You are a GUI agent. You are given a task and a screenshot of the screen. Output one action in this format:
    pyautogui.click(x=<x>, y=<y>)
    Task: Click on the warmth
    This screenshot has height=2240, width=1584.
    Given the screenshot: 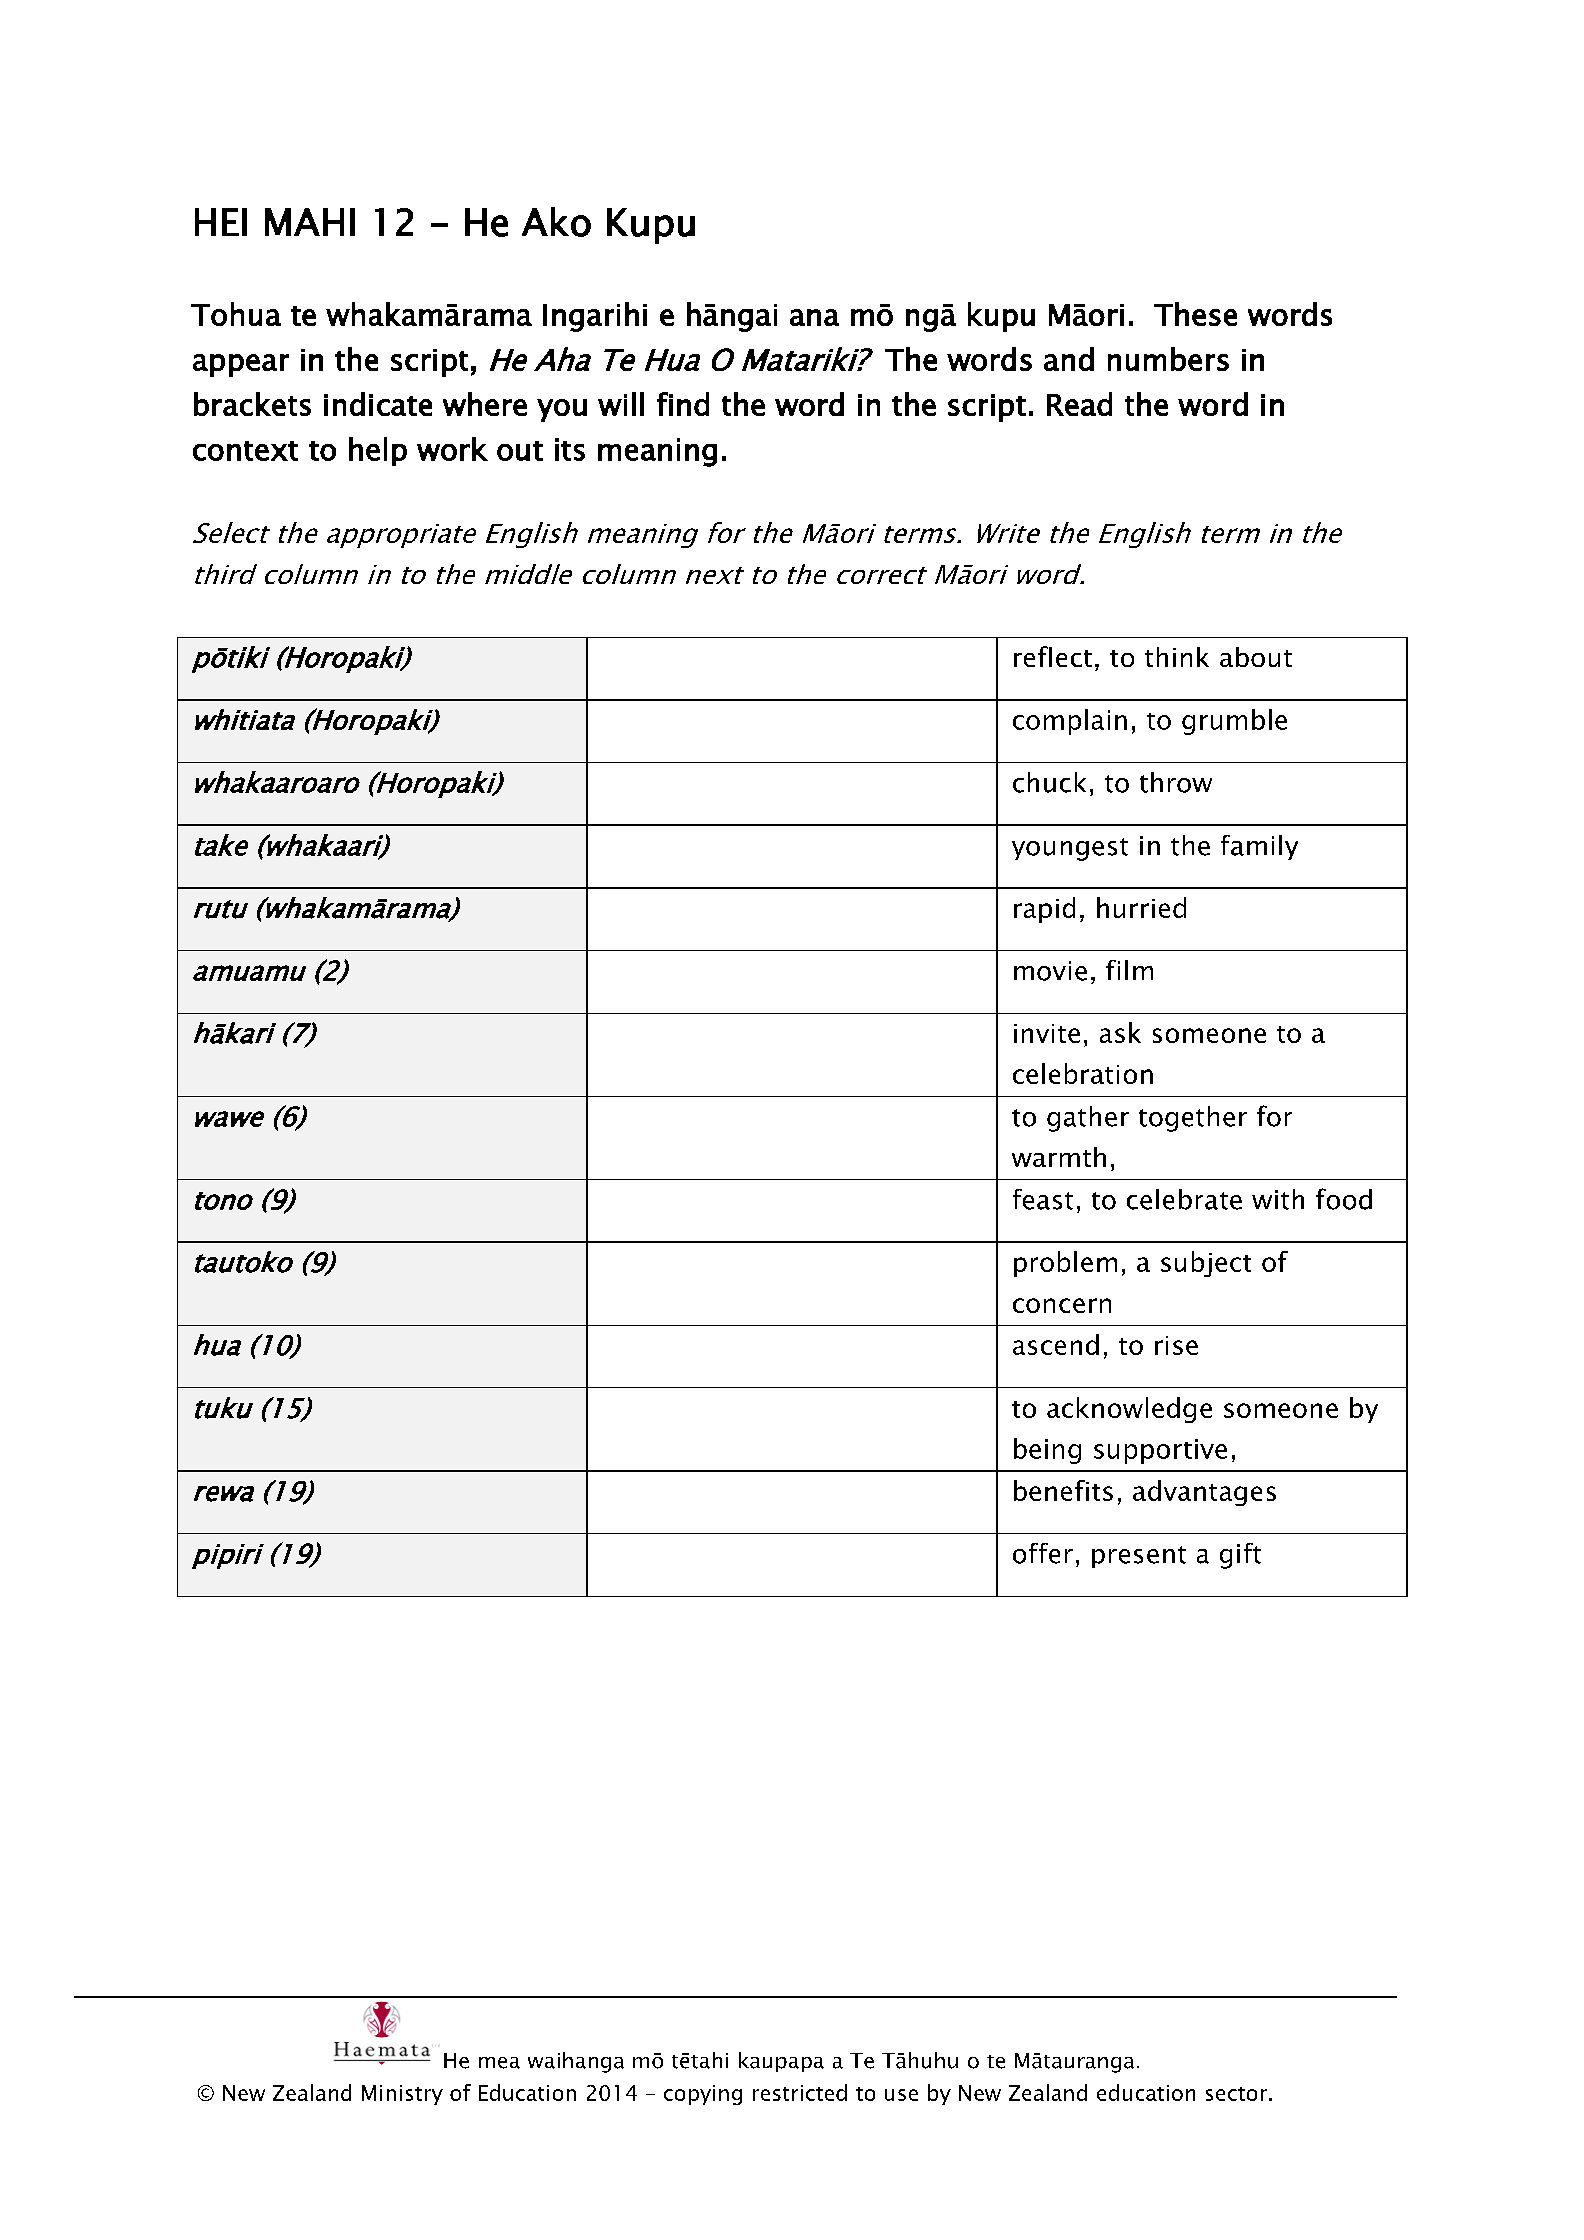 What is the action you would take?
    pyautogui.click(x=1059, y=1157)
